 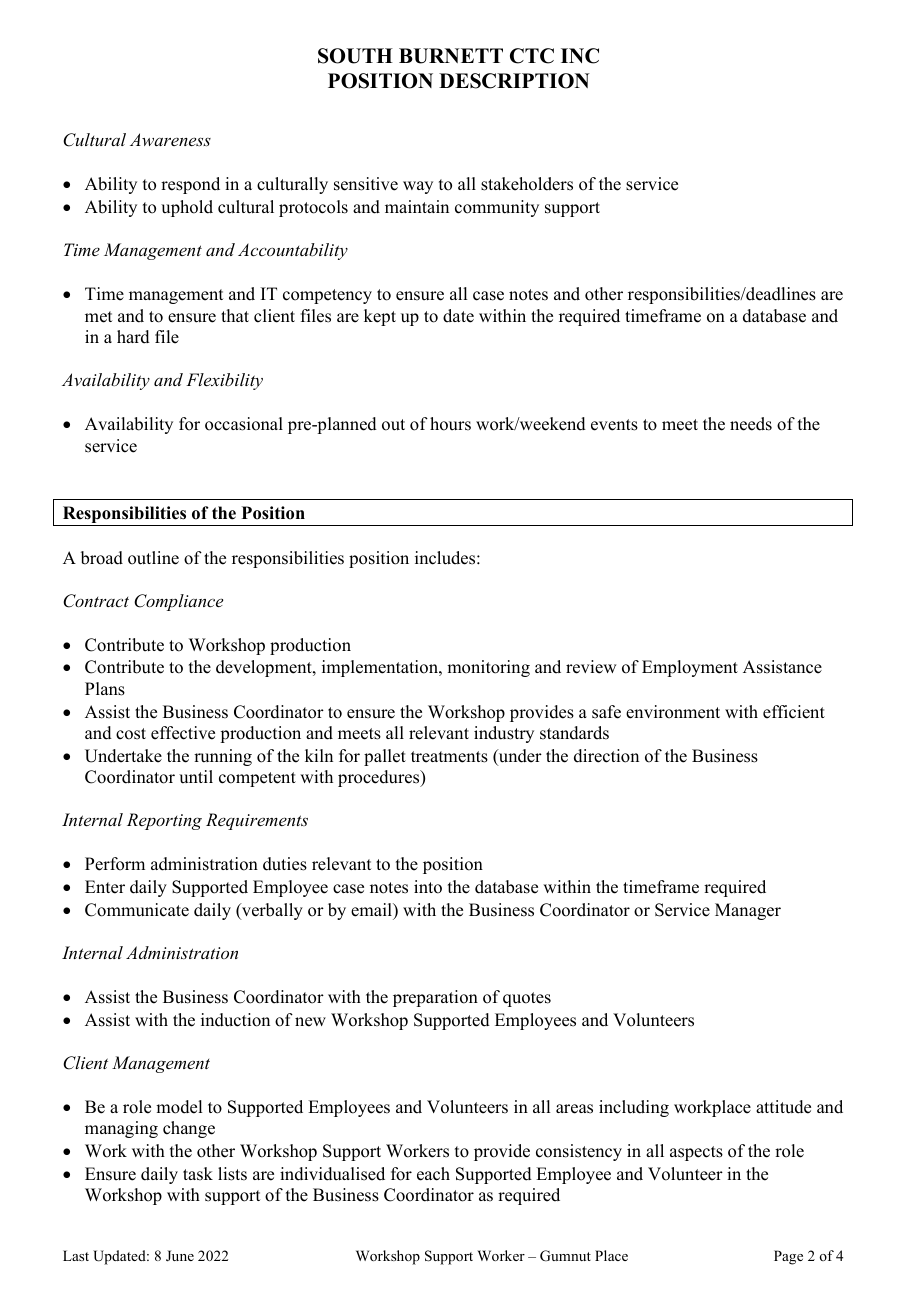 I want to click on CTC, so click(x=532, y=56).
